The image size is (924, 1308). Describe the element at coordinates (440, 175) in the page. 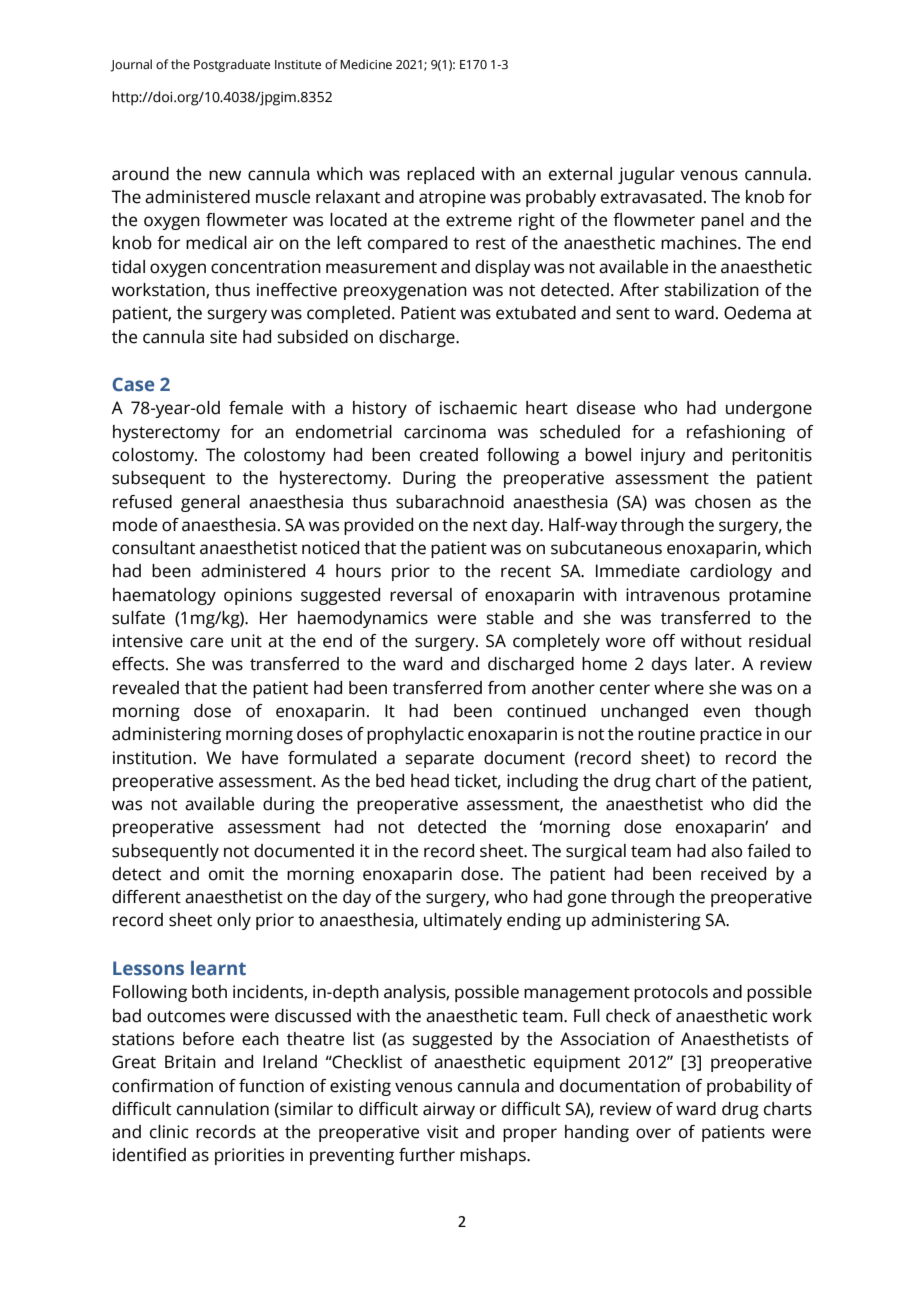

I see `replaced` at that location.
